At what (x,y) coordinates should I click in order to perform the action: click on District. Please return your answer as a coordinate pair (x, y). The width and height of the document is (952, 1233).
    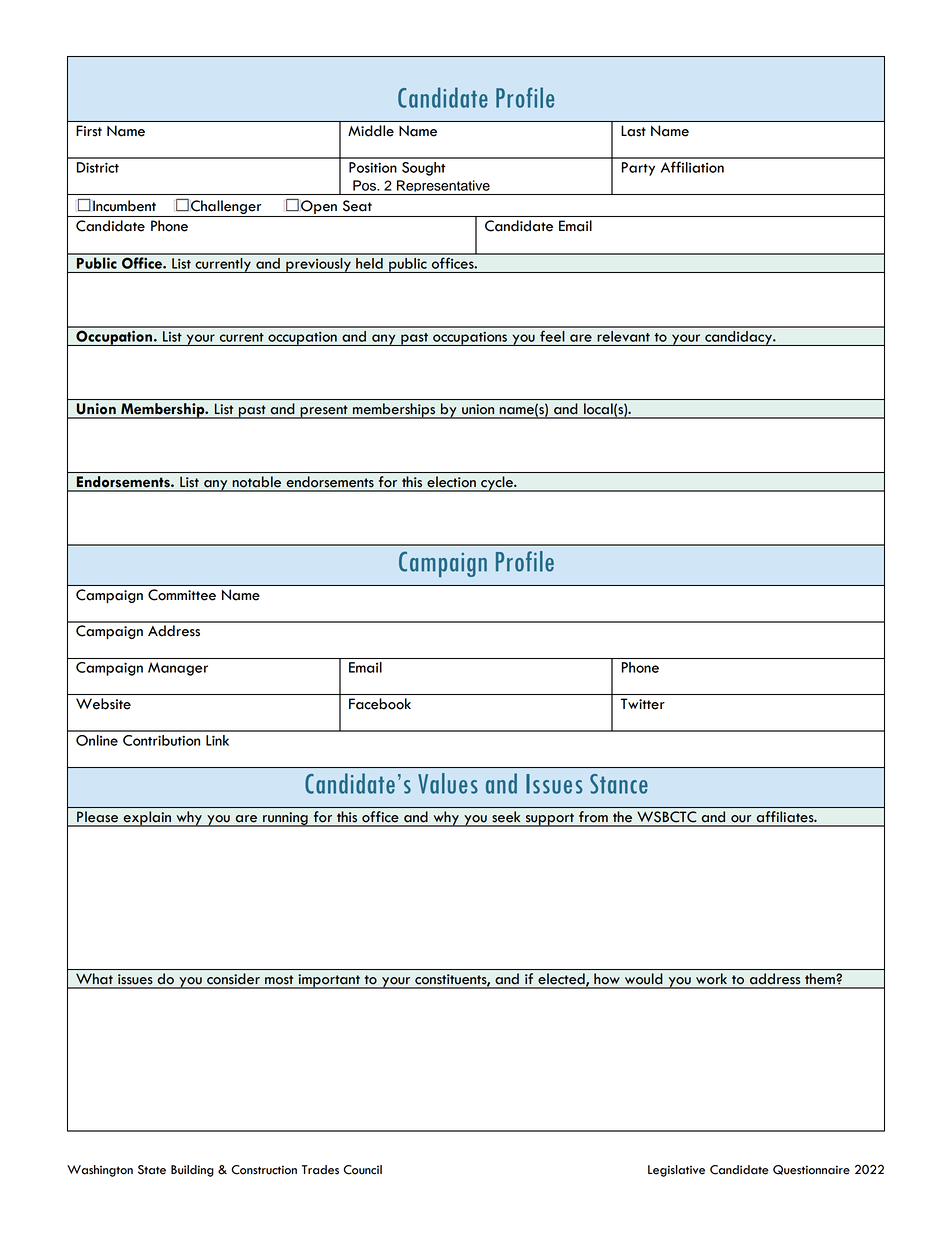
    Looking at the image, I should click on (98, 167).
